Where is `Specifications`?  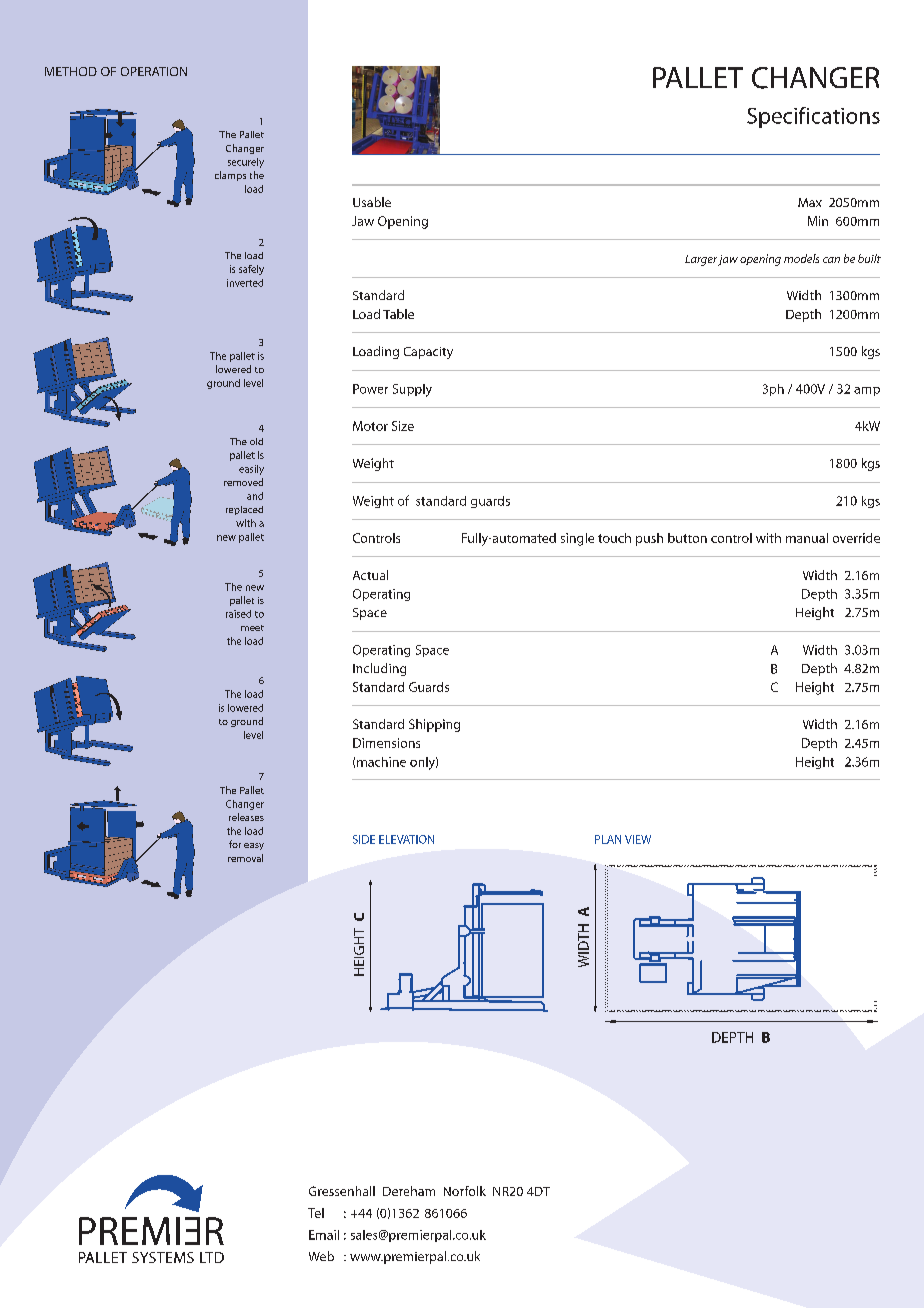 Specifications is located at coordinates (813, 117).
